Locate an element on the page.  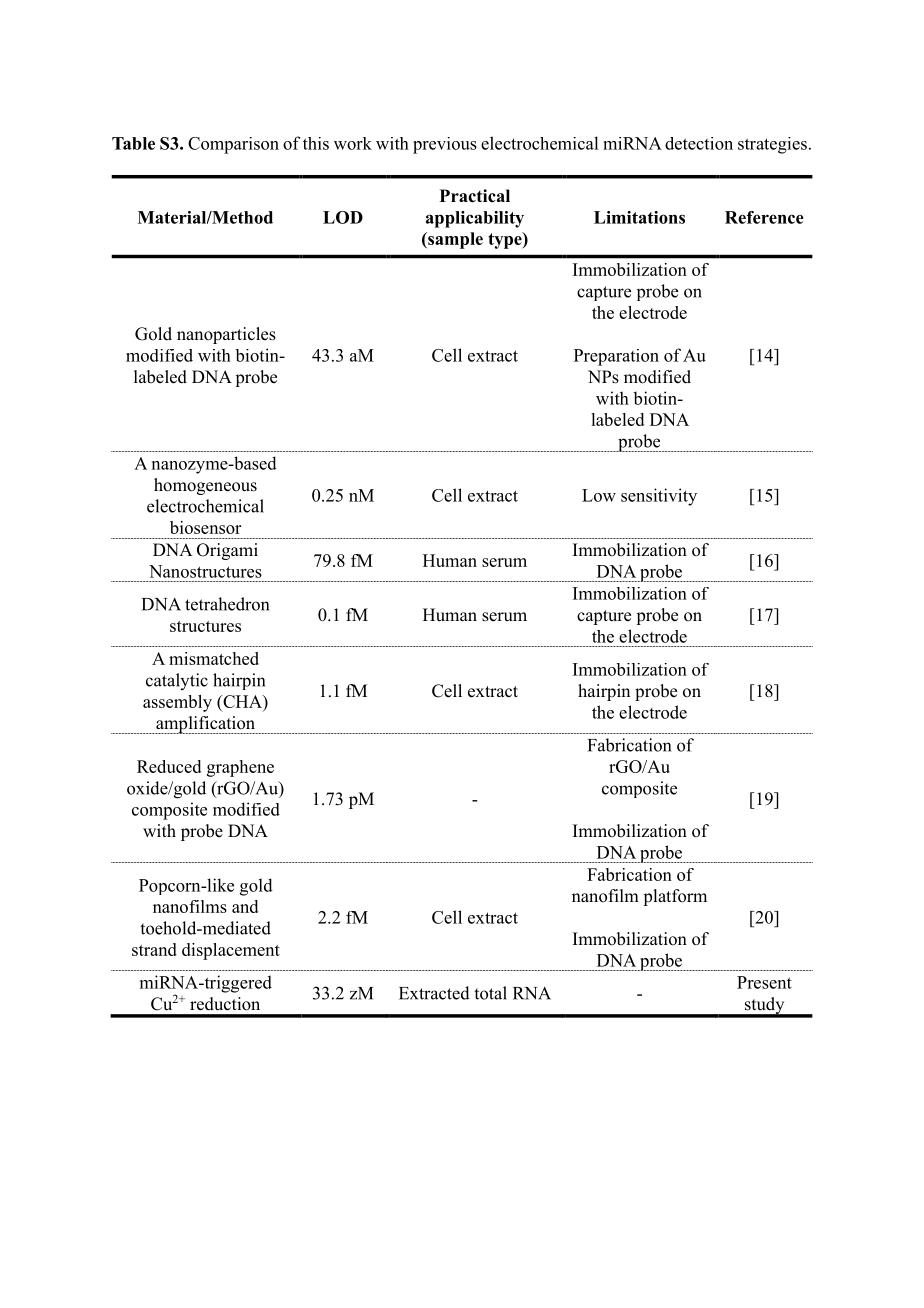
sensitivity is located at coordinates (659, 497).
